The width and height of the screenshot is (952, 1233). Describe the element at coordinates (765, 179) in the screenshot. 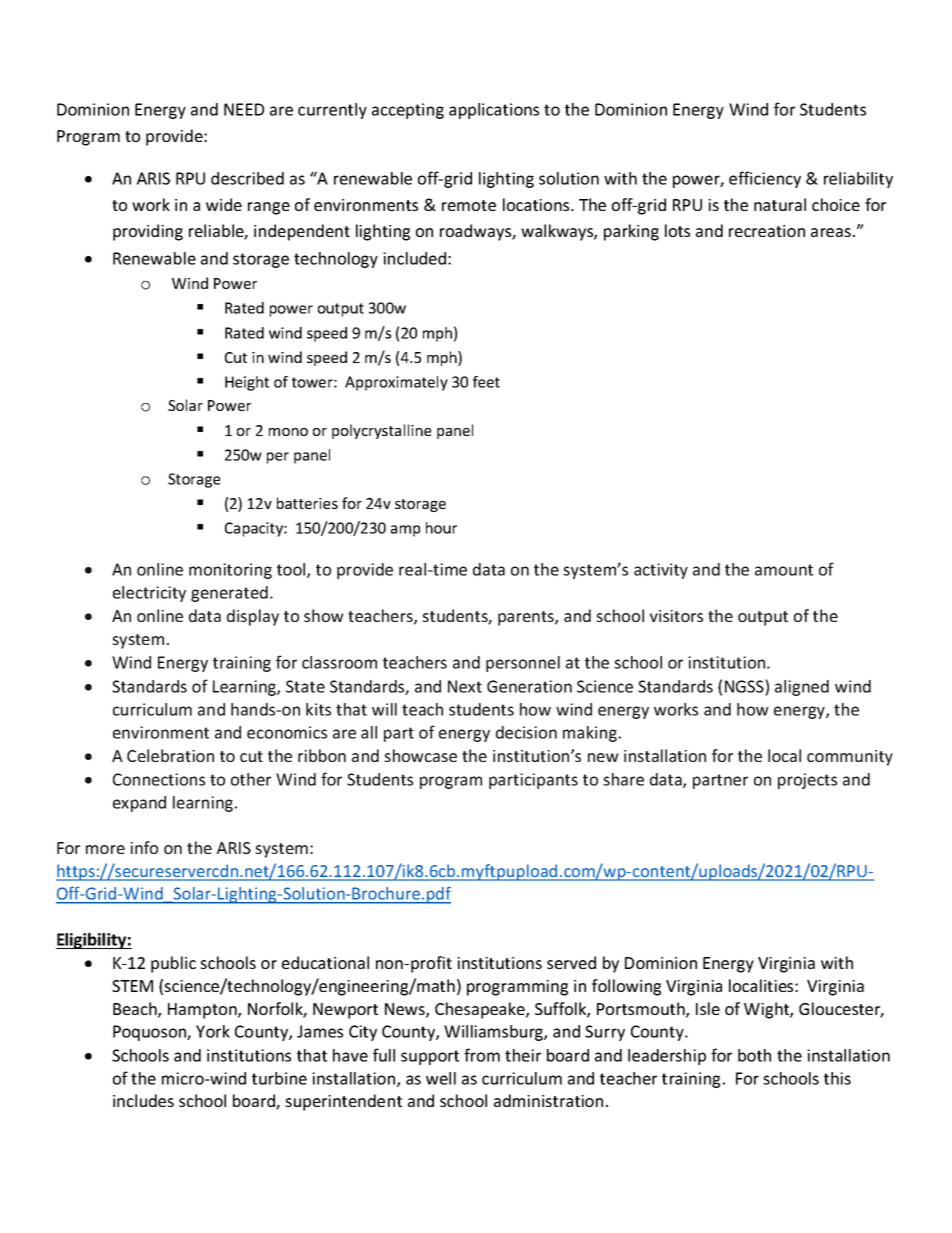

I see `efficiency` at that location.
